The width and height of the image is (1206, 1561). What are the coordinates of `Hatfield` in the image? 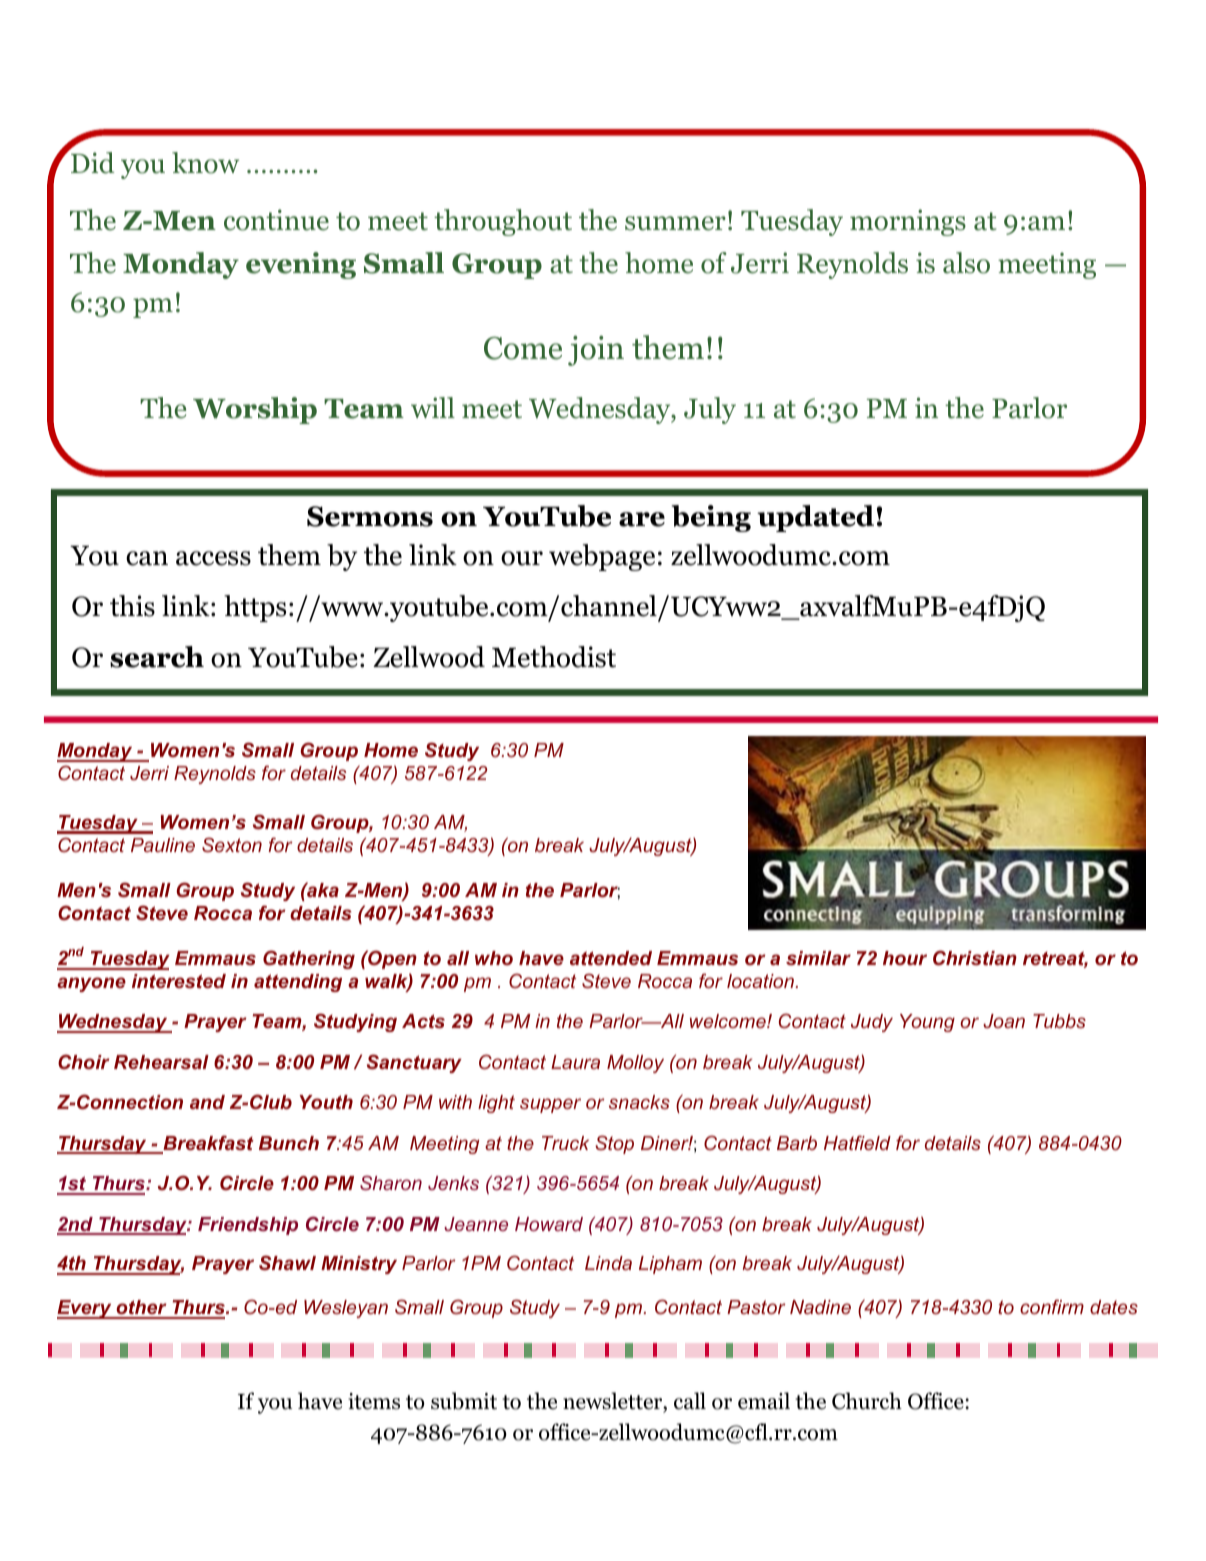 It's located at (857, 1142).
